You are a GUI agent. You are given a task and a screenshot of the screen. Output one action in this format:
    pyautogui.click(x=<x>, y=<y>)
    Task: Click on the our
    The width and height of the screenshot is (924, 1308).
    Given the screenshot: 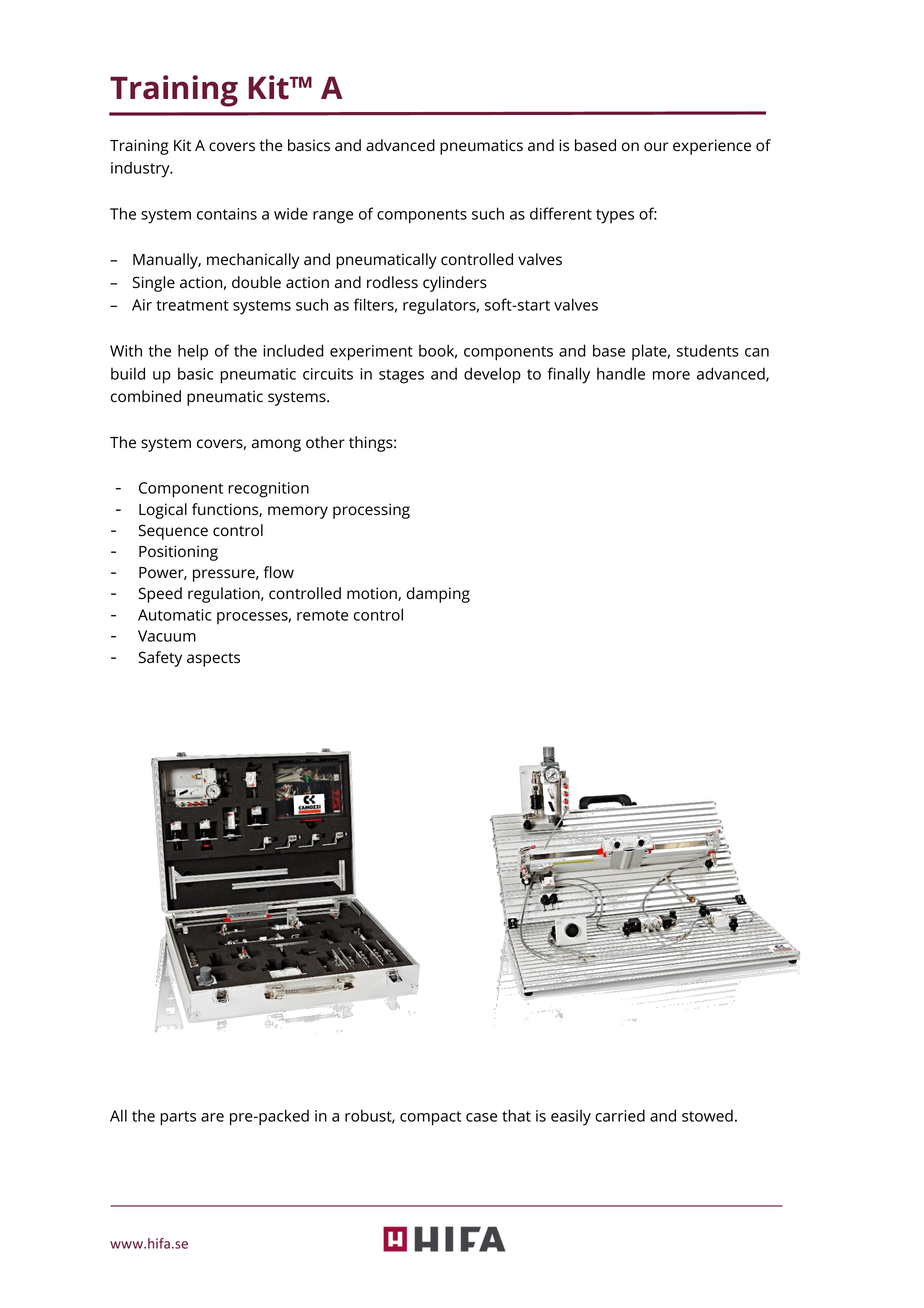 What is the action you would take?
    pyautogui.click(x=656, y=147)
